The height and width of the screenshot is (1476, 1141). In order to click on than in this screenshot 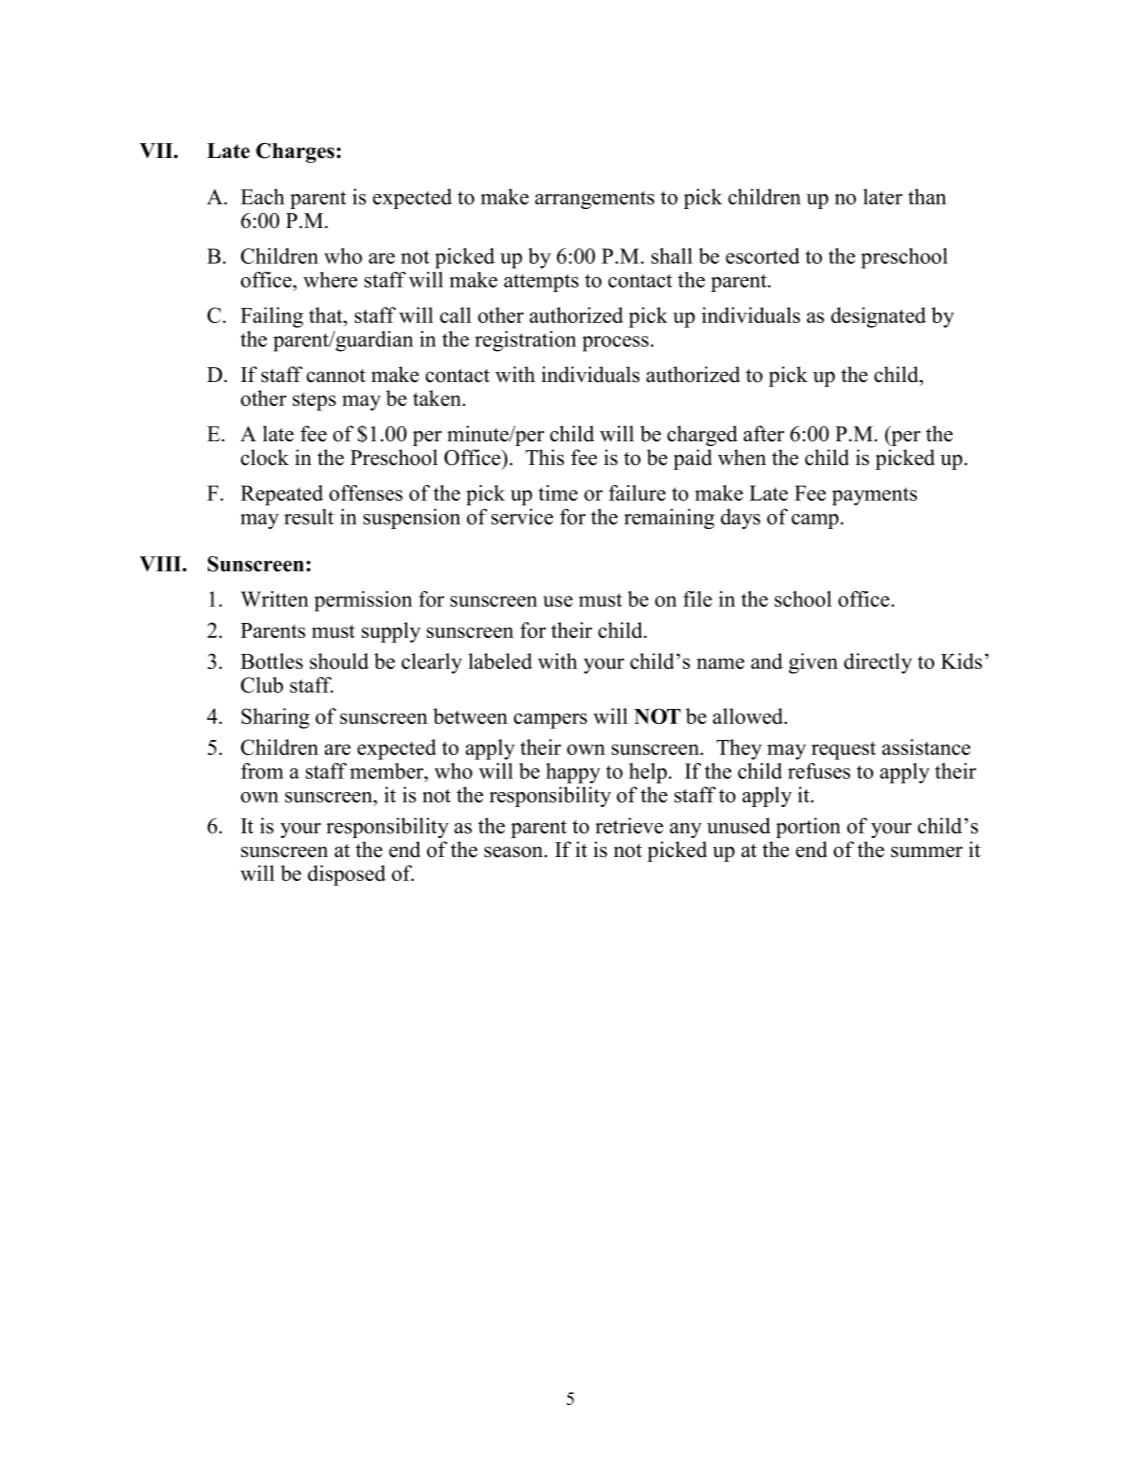, I will do `click(927, 196)`.
